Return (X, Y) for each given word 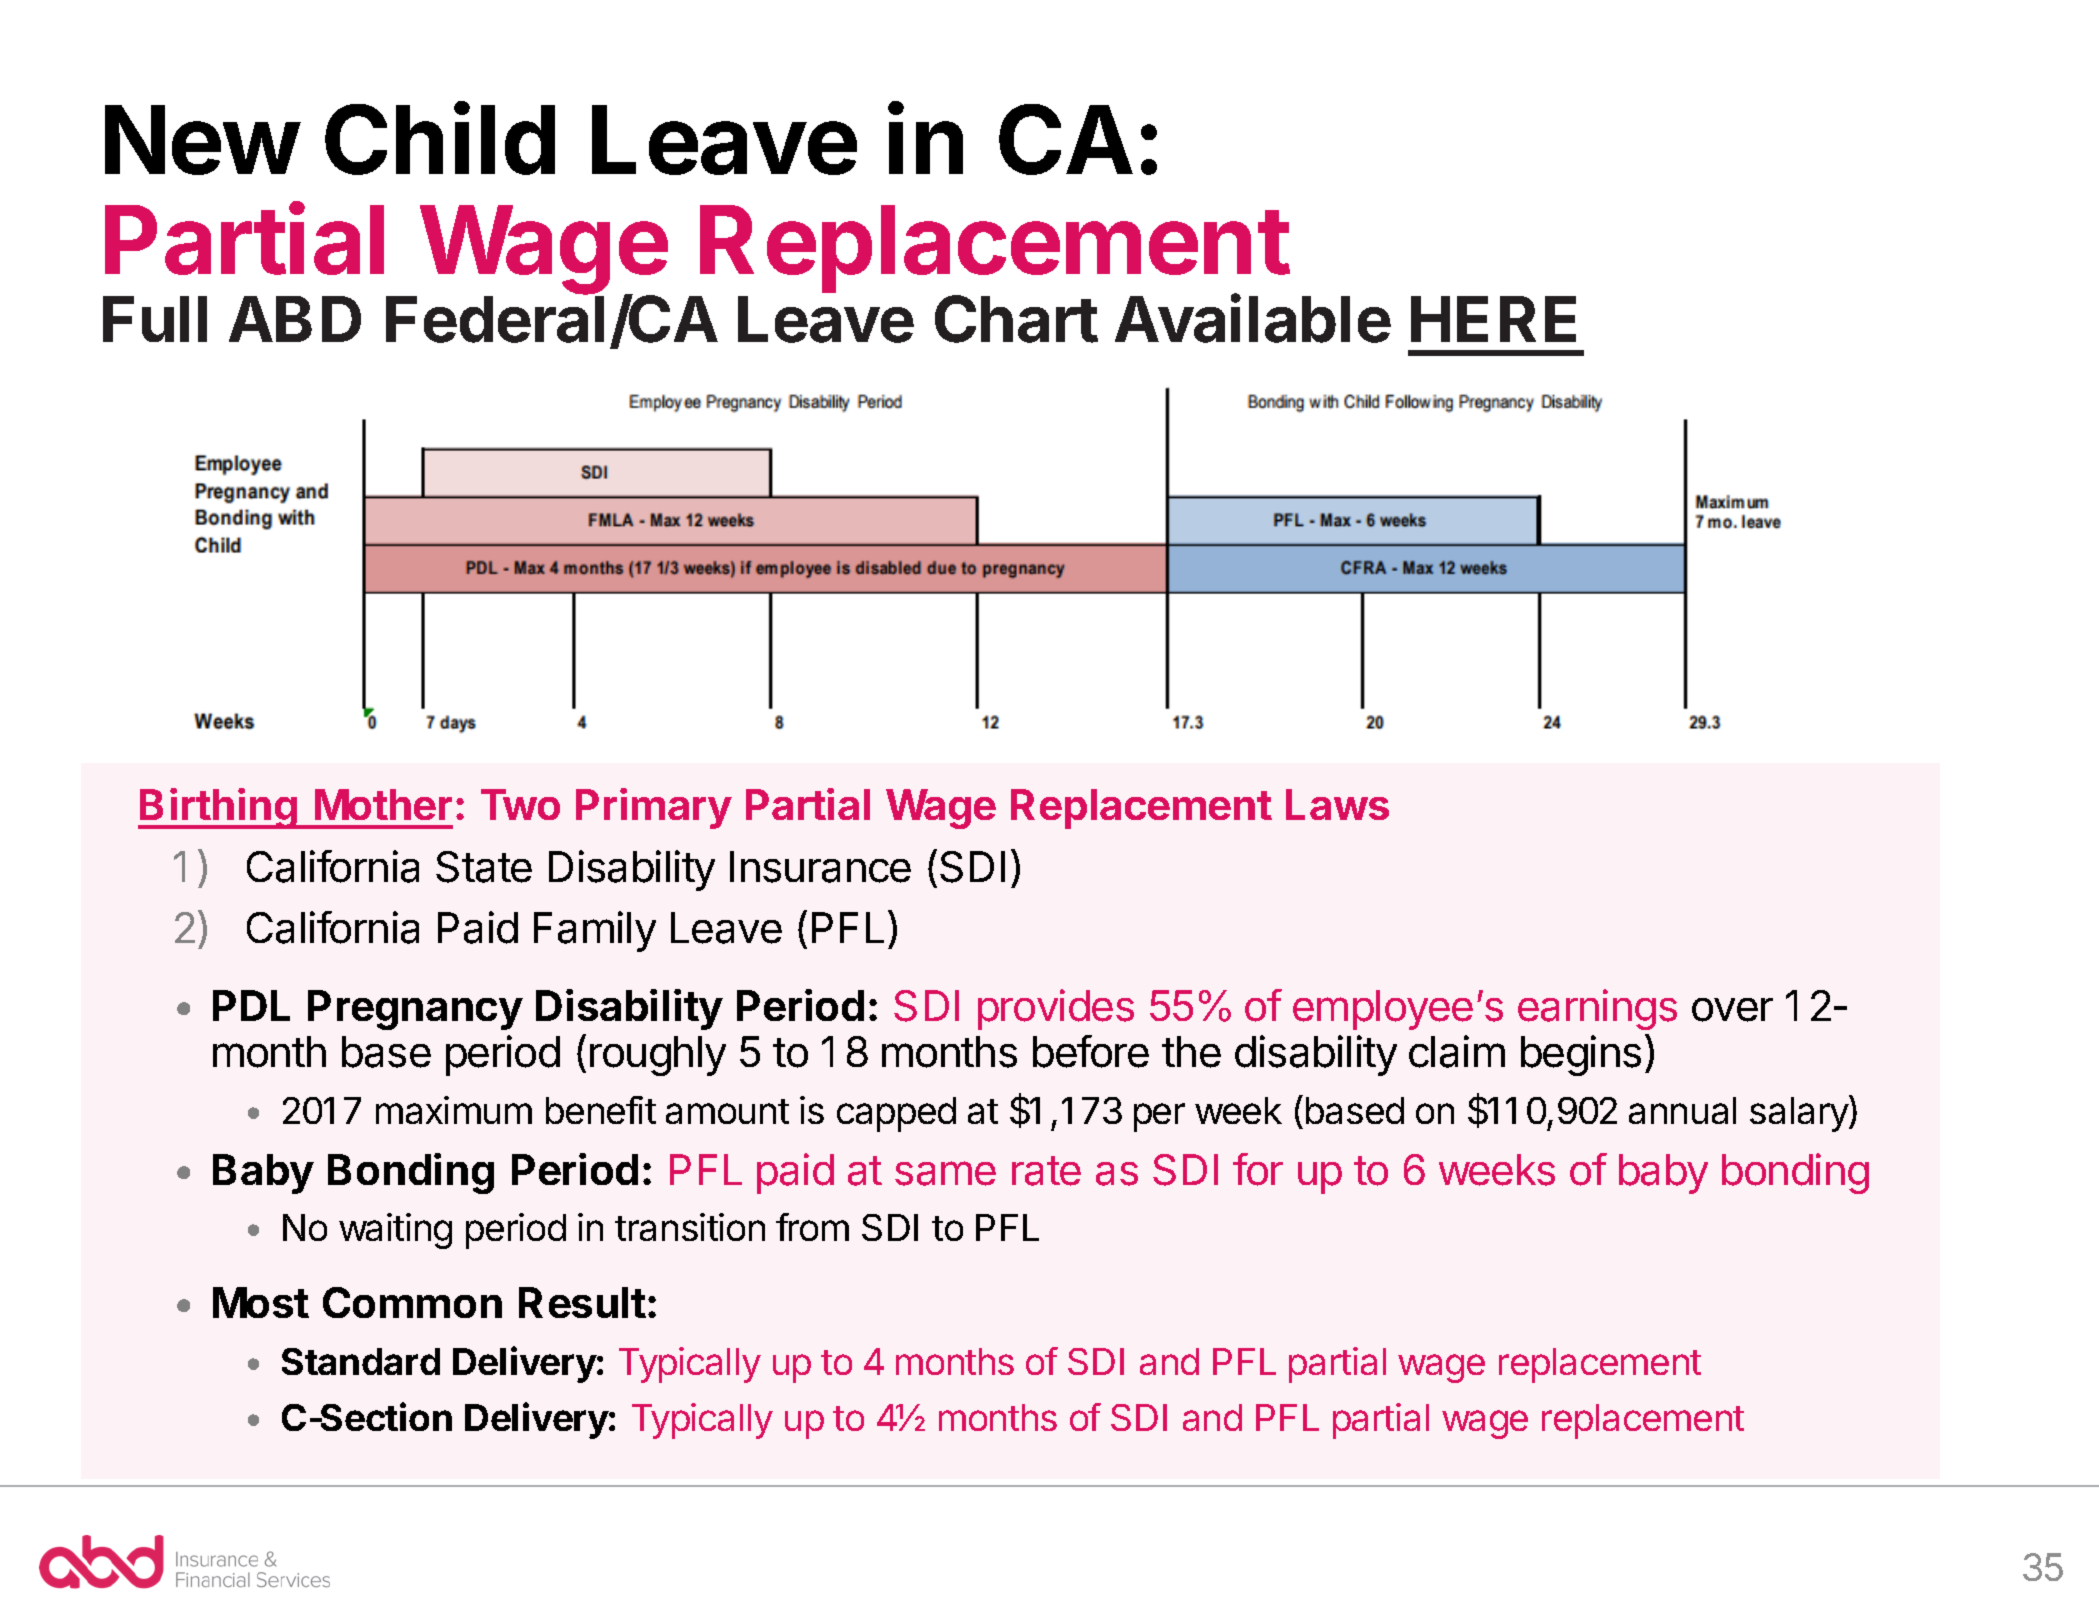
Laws (1337, 804)
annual (1682, 1110)
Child (440, 138)
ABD (295, 319)
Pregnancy (415, 1010)
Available (1253, 318)
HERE (1493, 319)
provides (1056, 1009)
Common (412, 1302)
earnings (1597, 1009)
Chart (1016, 319)
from (812, 1227)
